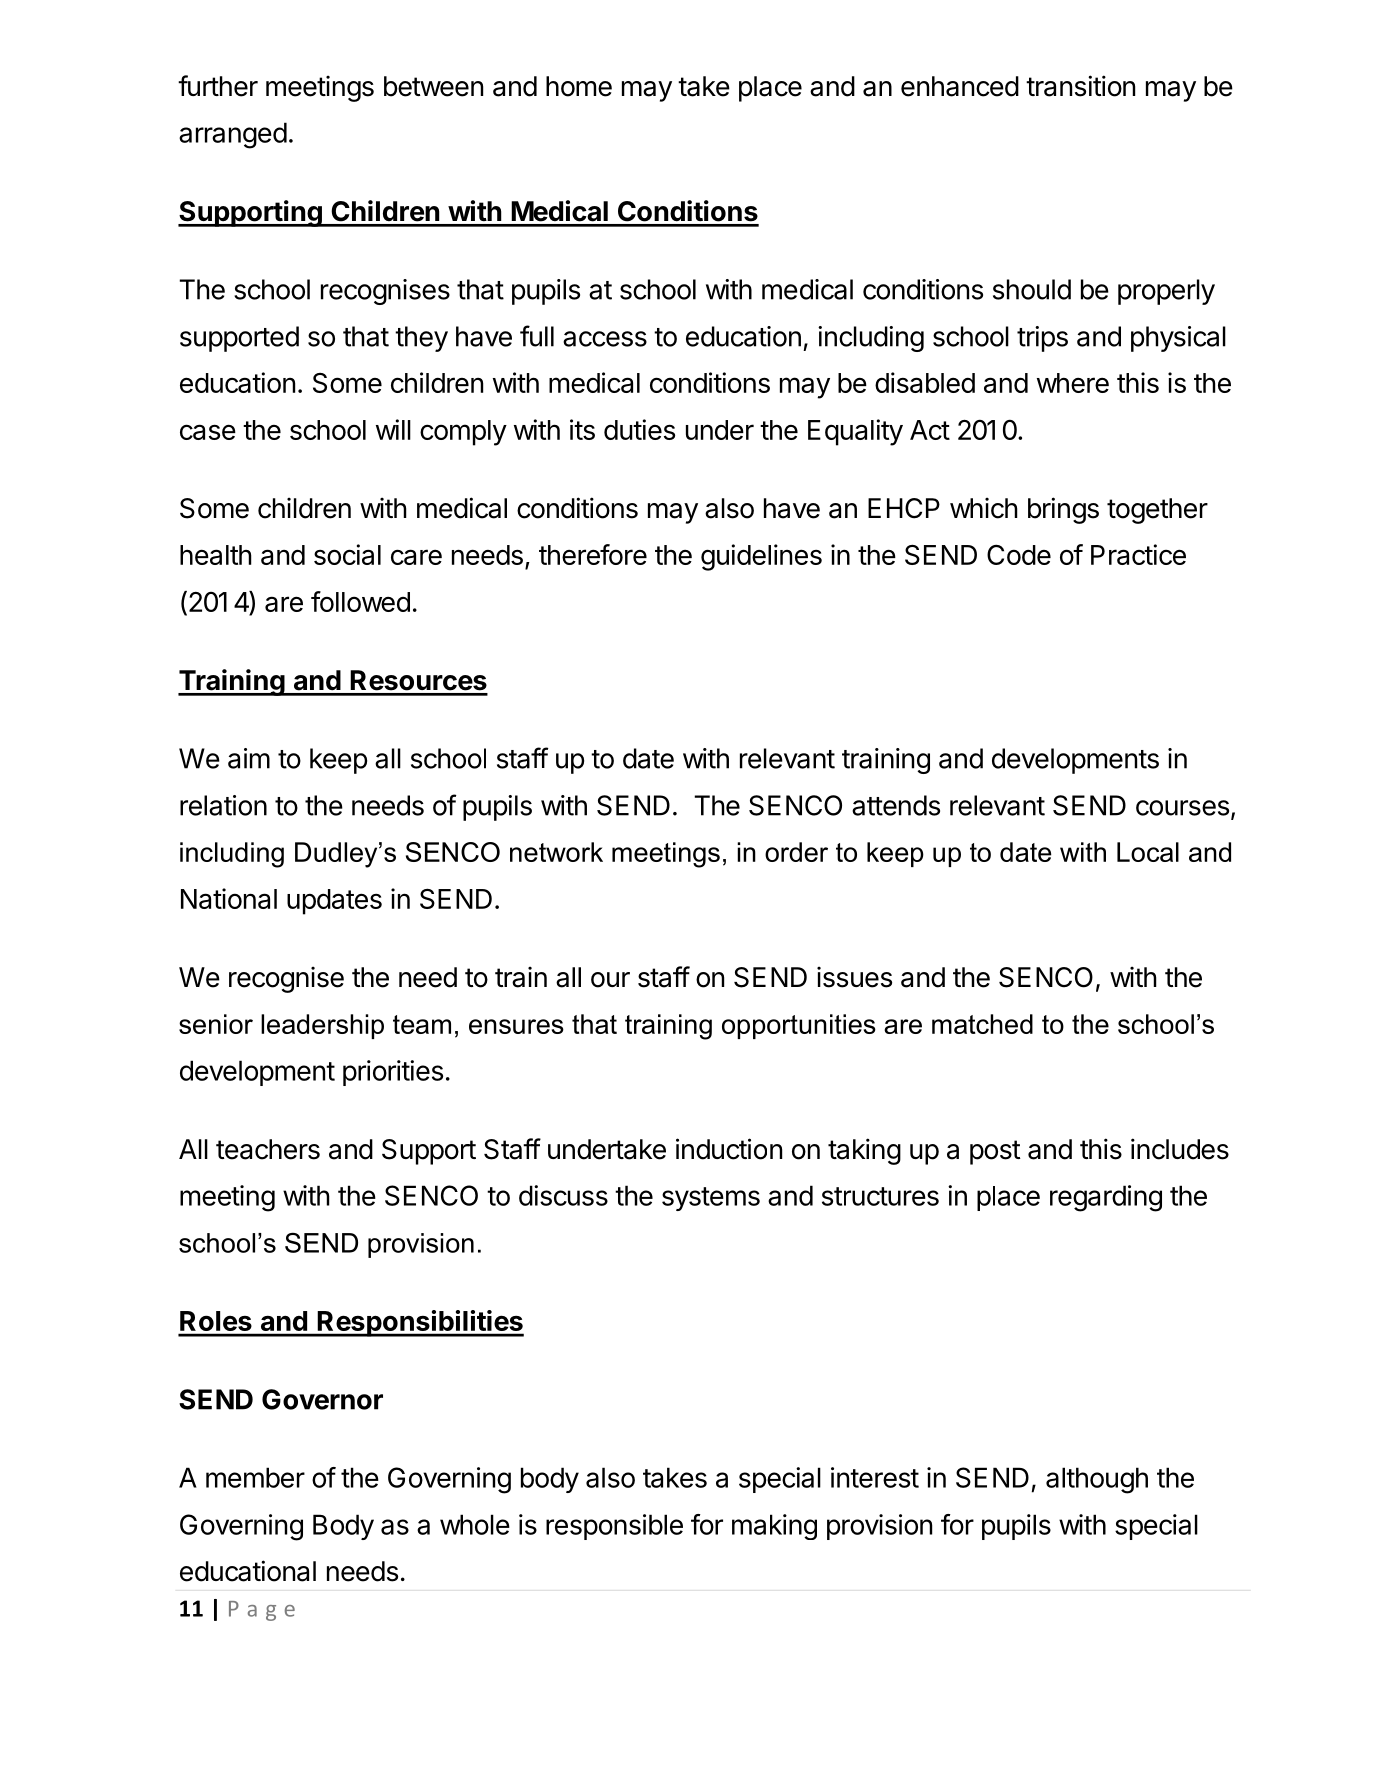 This image has width=1383, height=1789. I want to click on home, so click(579, 86).
